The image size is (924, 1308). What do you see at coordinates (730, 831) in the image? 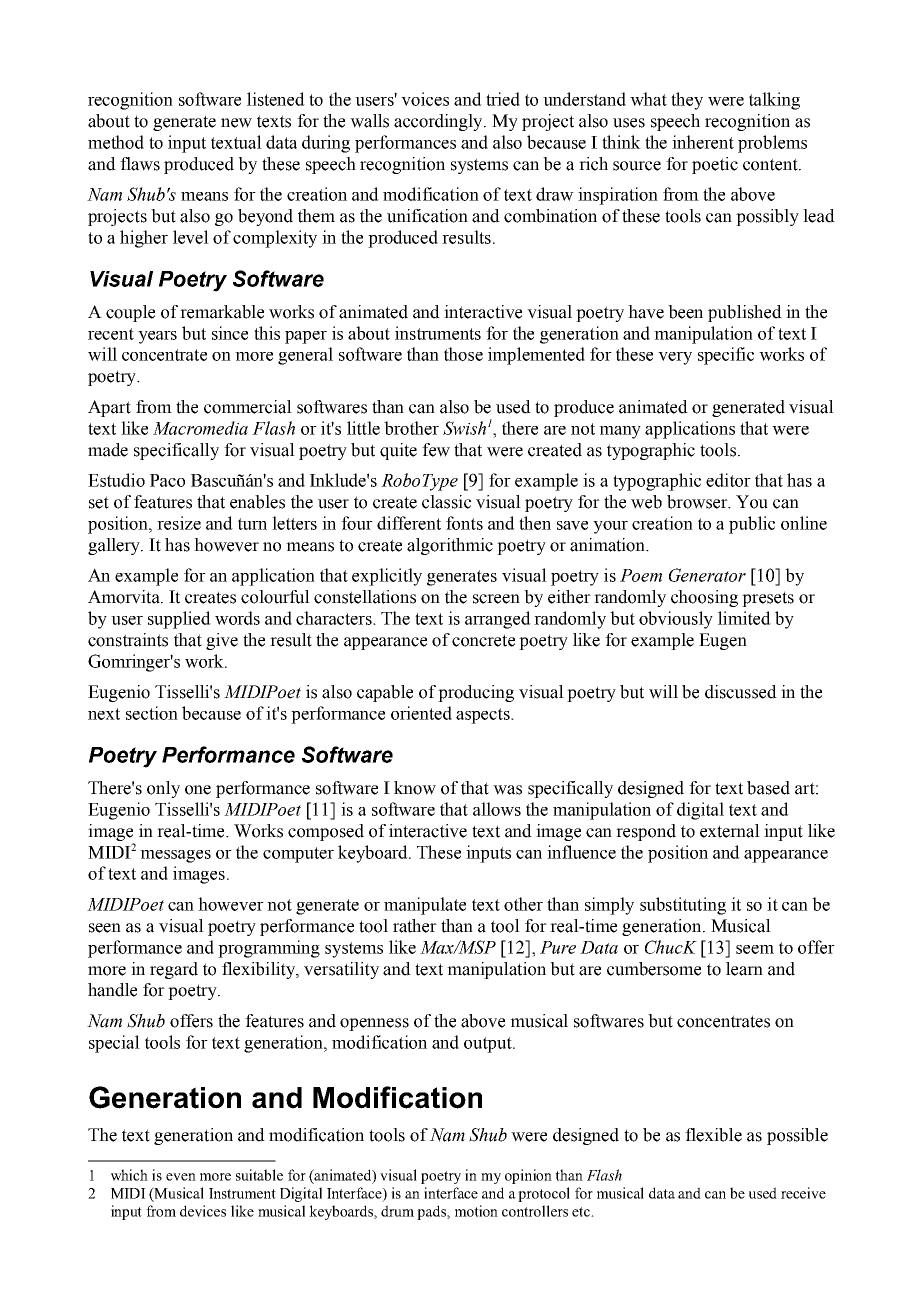
I see `external` at bounding box center [730, 831].
